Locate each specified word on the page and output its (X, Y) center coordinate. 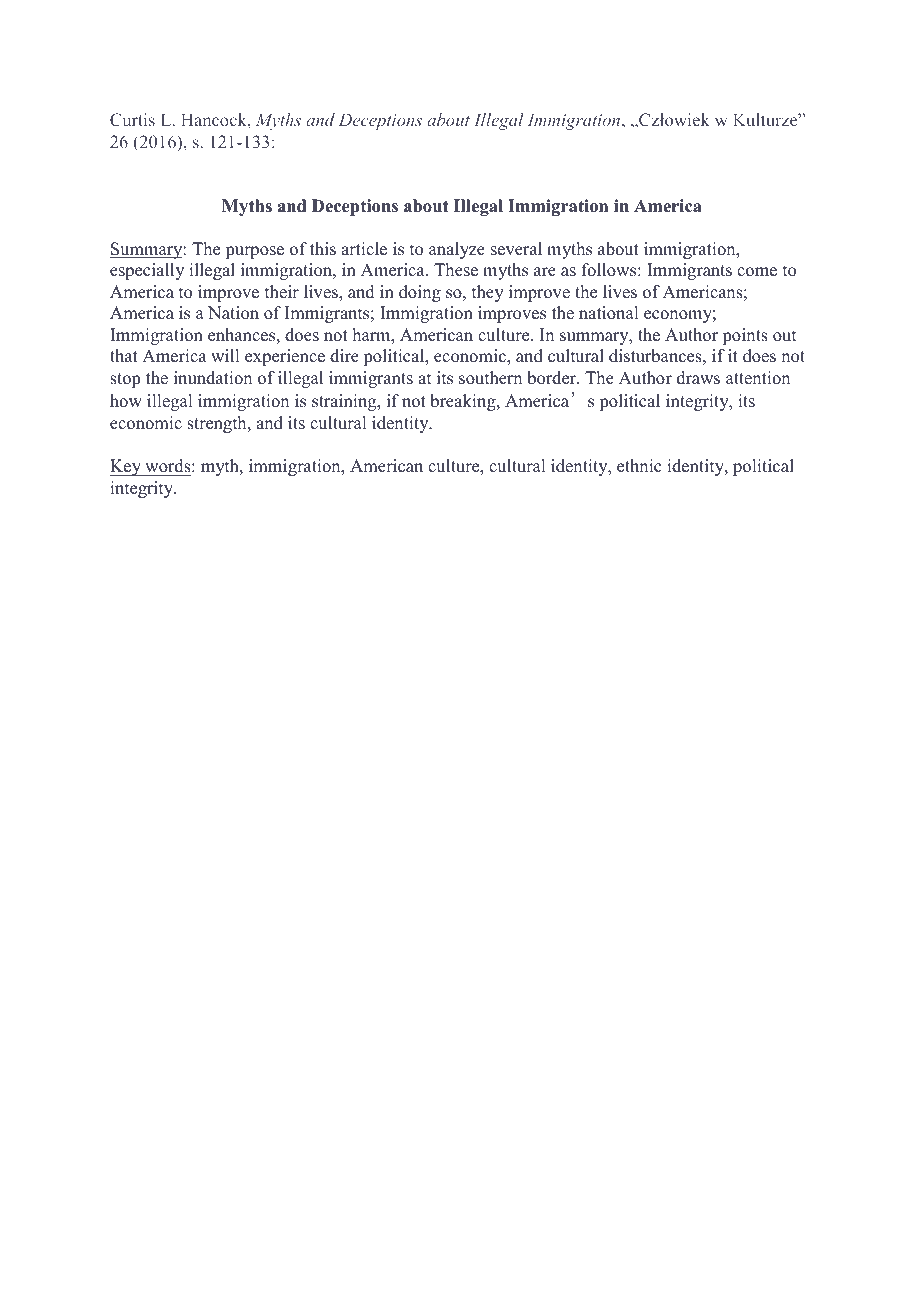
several (516, 249)
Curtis (132, 119)
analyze (457, 250)
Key (127, 467)
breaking (464, 402)
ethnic (639, 466)
